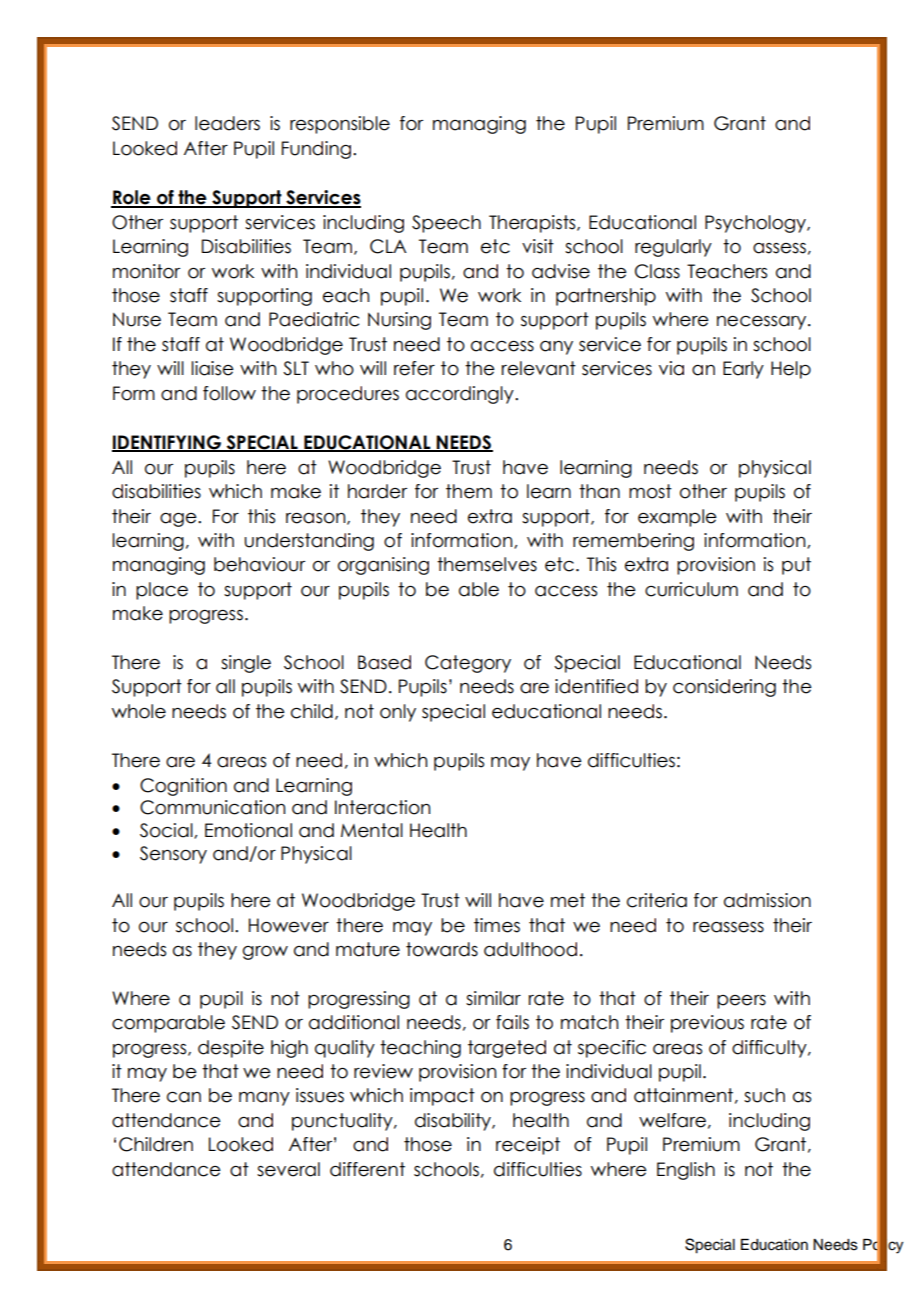 The image size is (924, 1308). Describe the element at coordinates (599, 491) in the document. I see `than` at that location.
